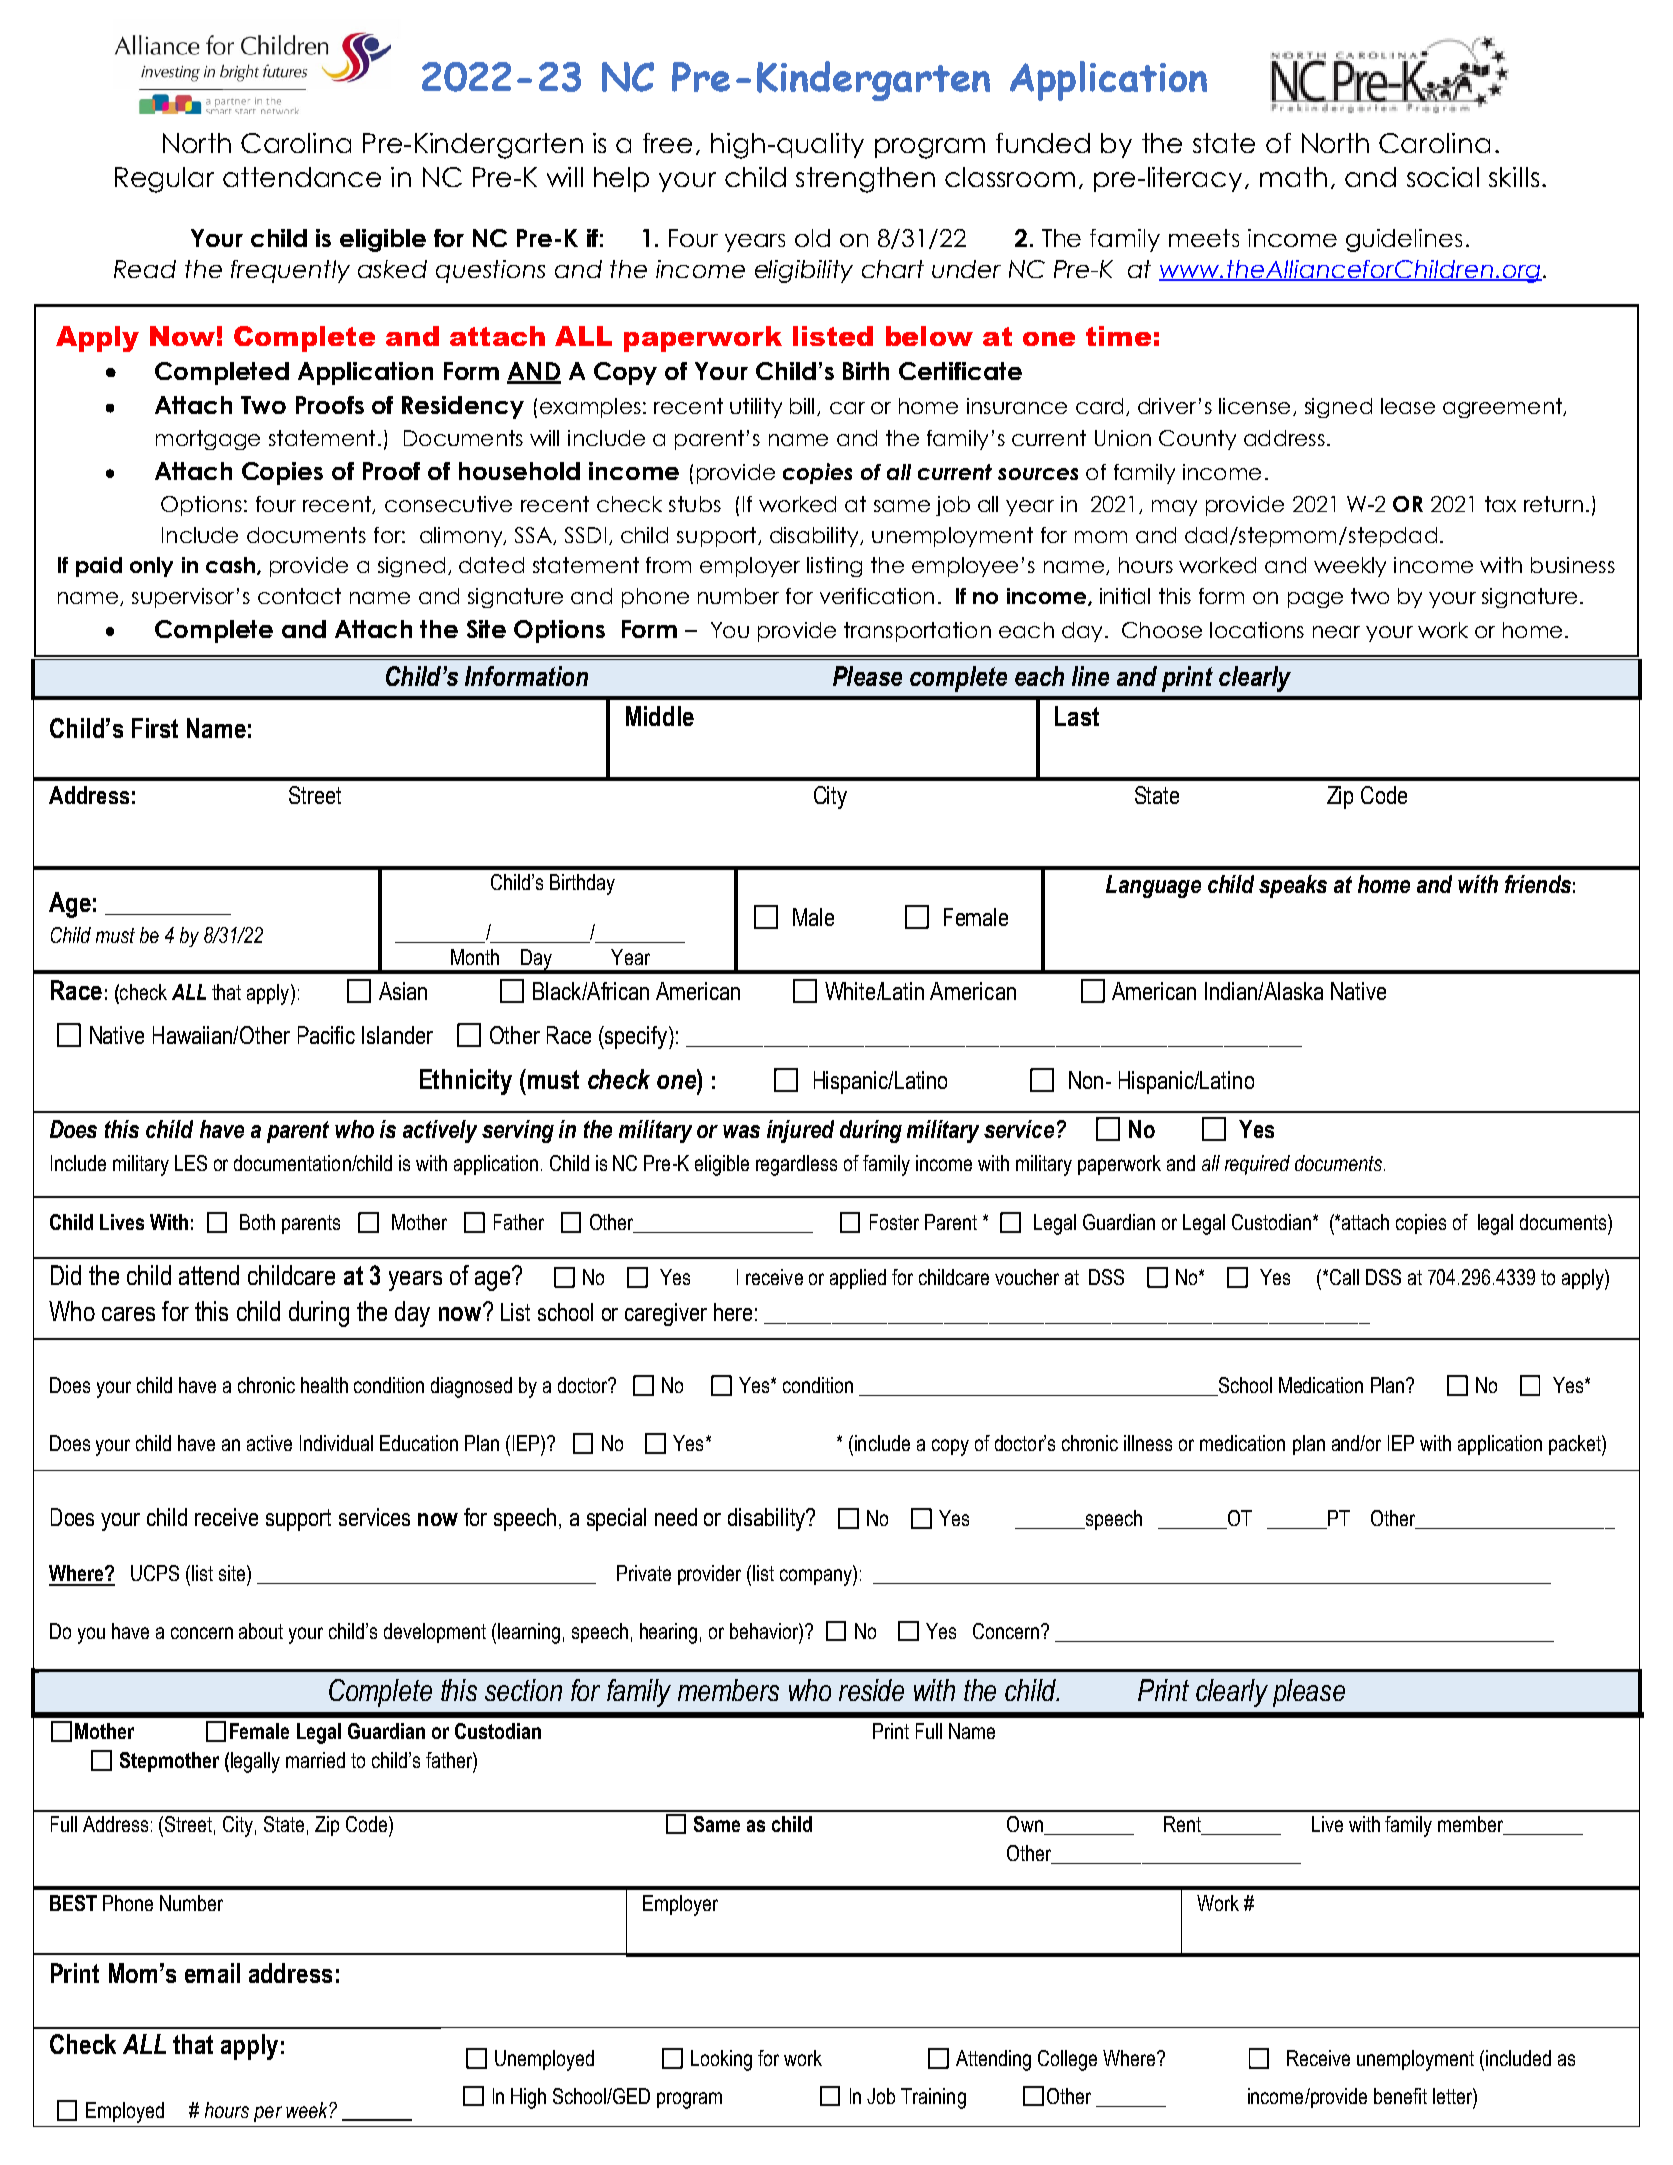  I want to click on cash, so click(230, 565).
